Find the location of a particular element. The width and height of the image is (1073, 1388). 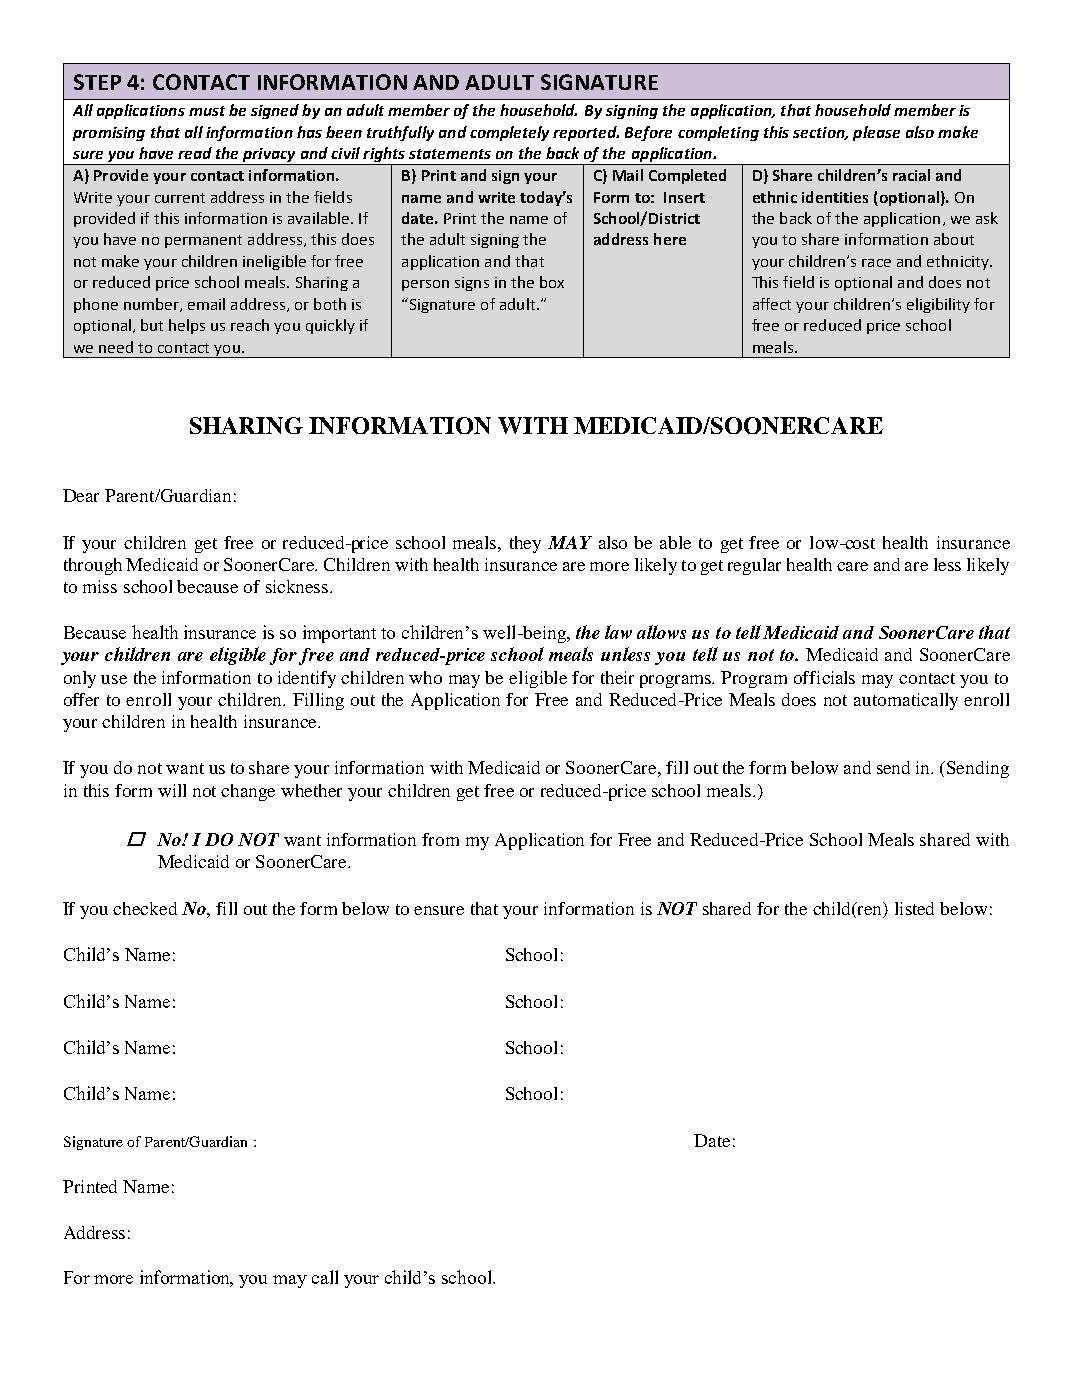

offer is located at coordinates (81, 699).
